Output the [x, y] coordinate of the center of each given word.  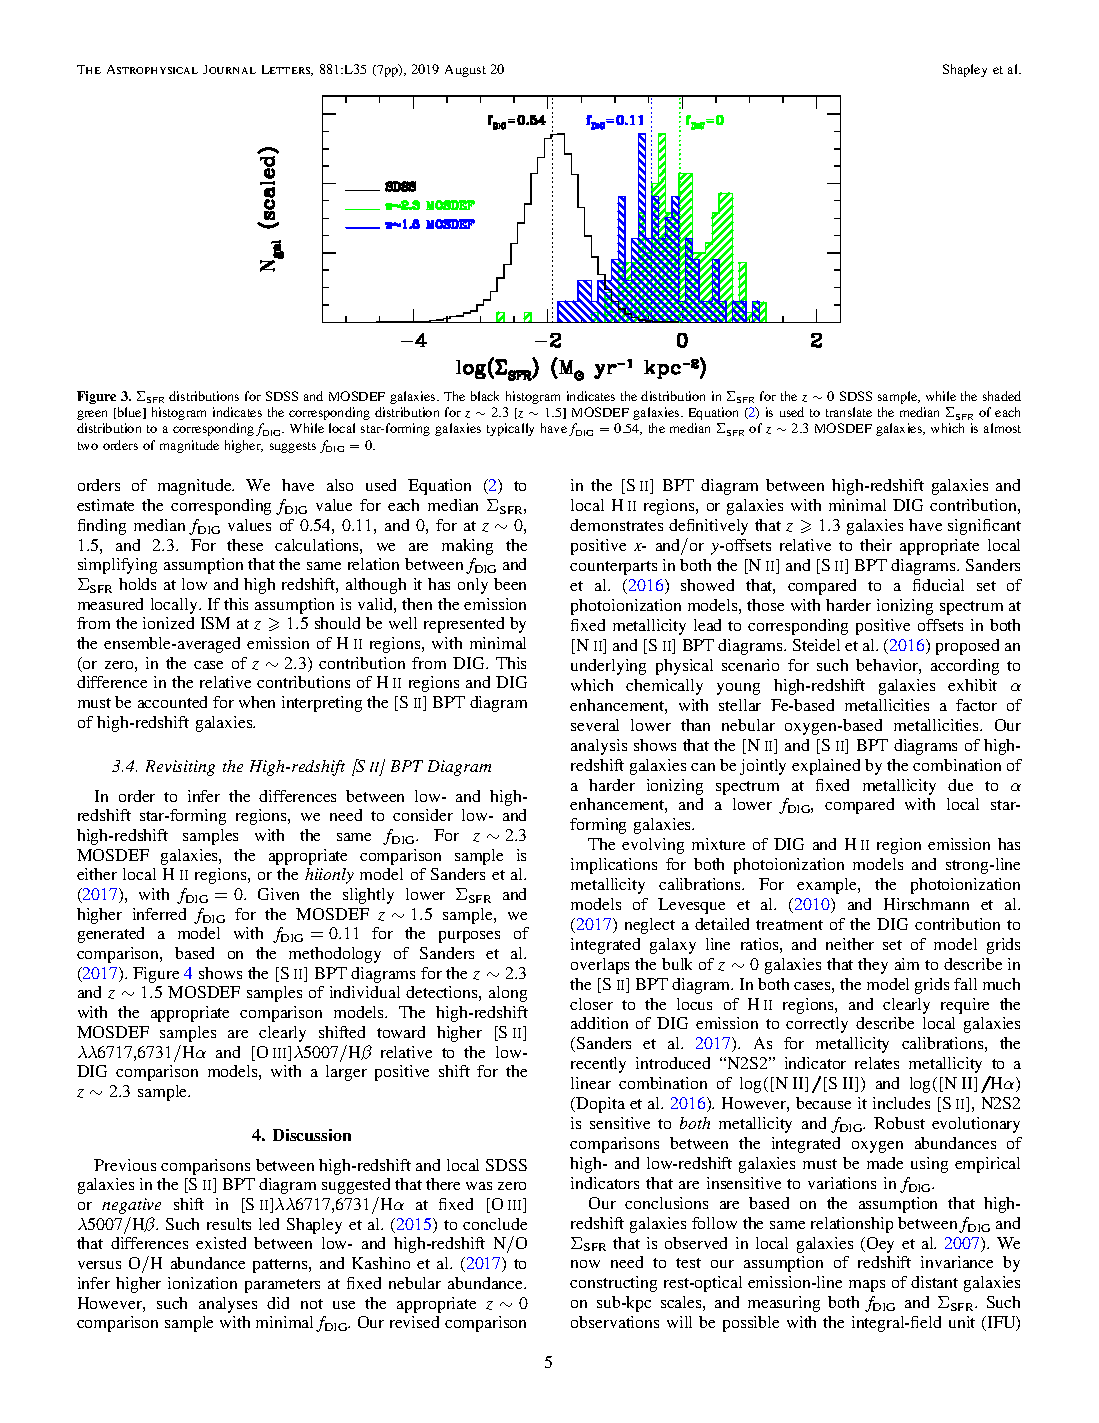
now [585, 1264]
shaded [1002, 396]
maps [867, 1286]
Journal [229, 69]
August [465, 71]
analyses [228, 1305]
